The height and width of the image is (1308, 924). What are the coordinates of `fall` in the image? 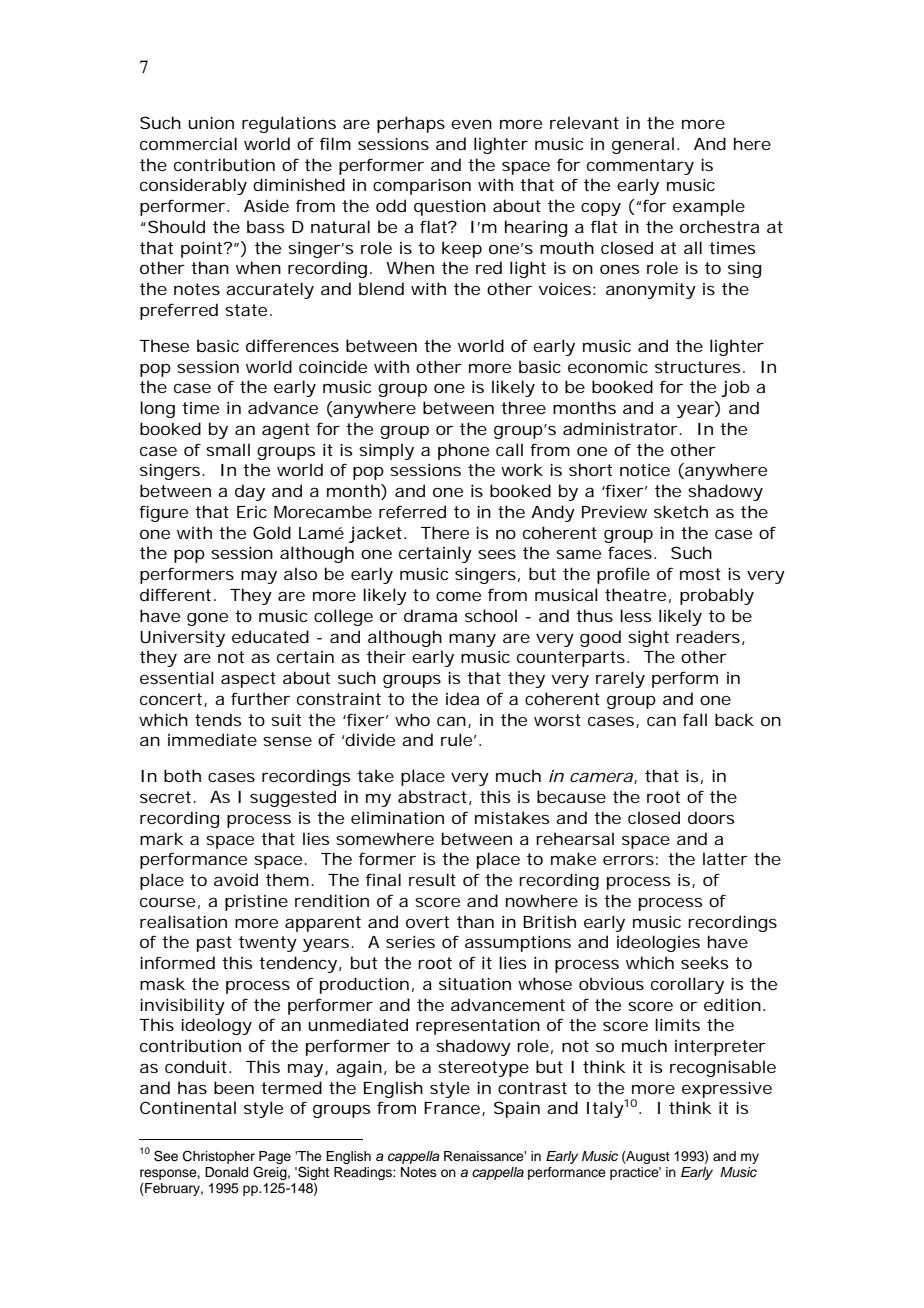 It's located at (695, 719).
